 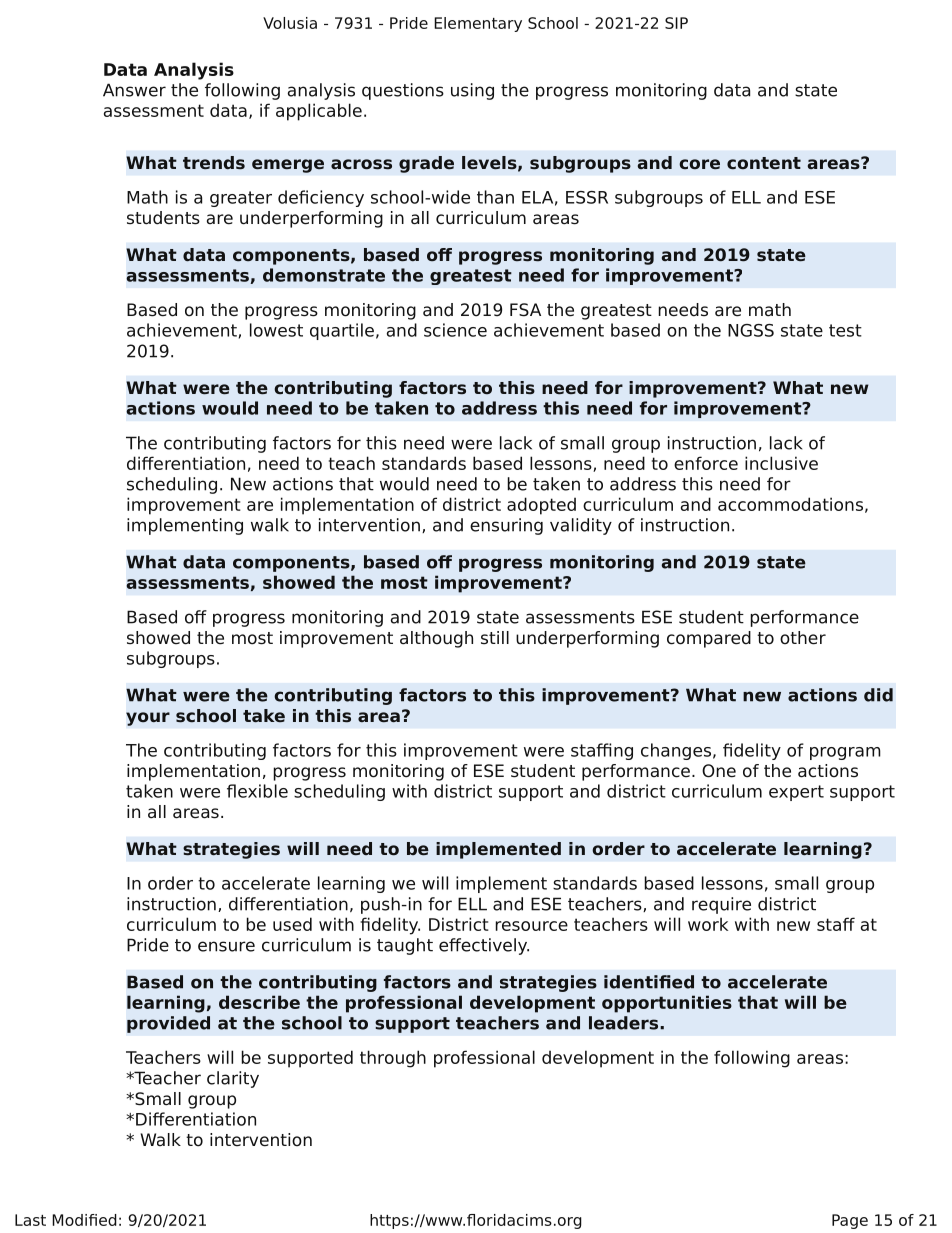 I want to click on Answer, so click(x=134, y=90).
